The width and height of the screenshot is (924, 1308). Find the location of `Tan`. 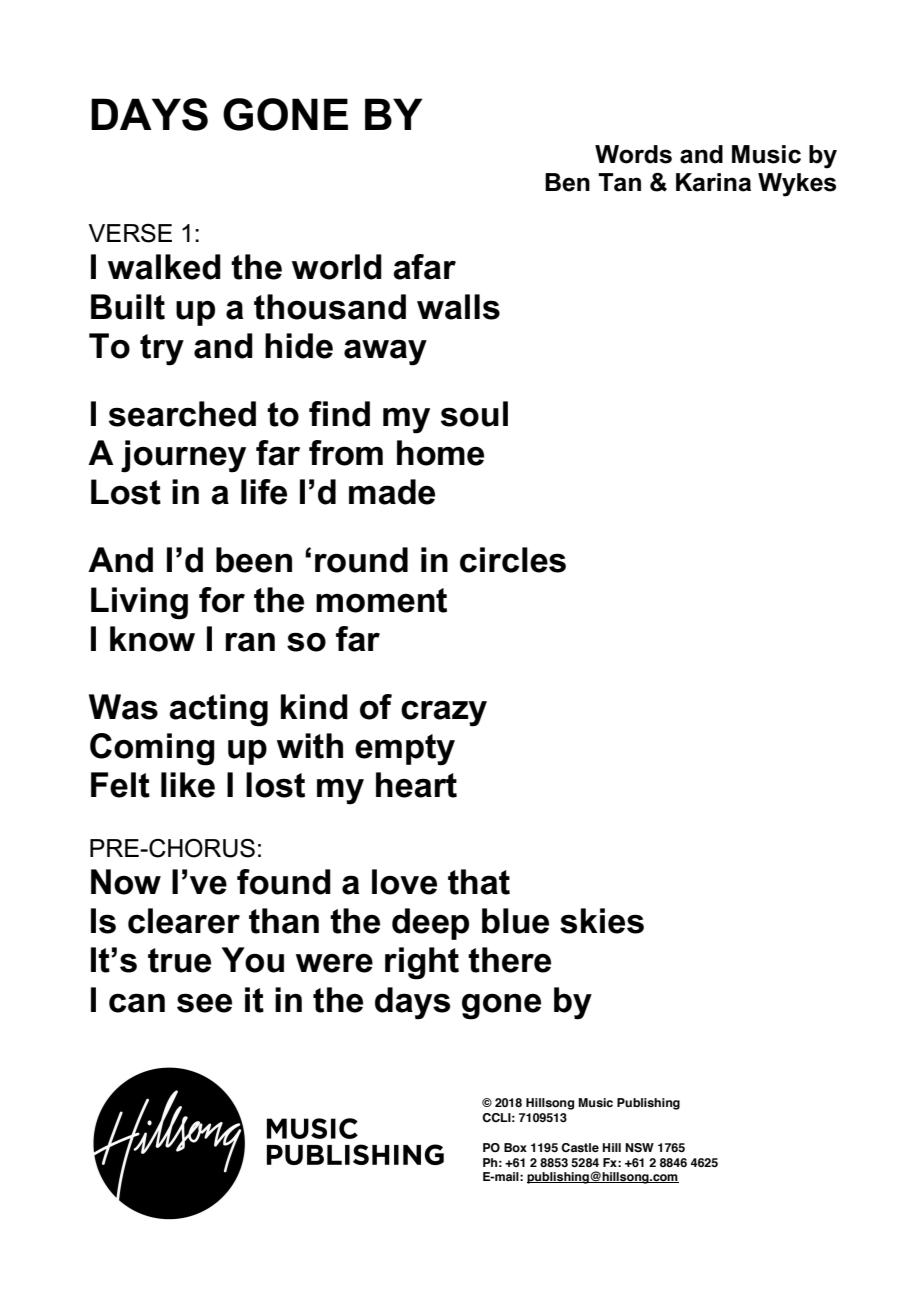

Tan is located at coordinates (619, 182).
